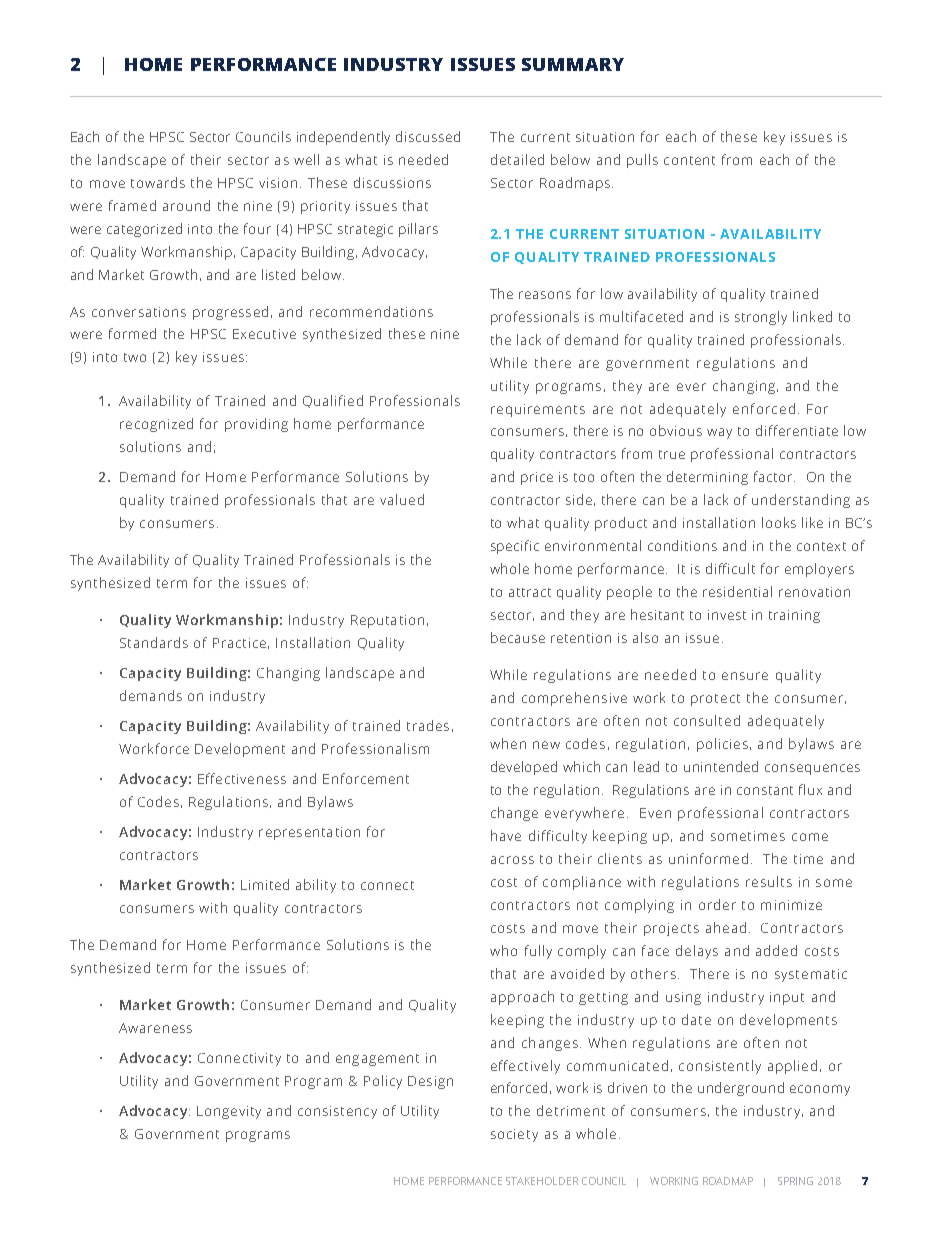  What do you see at coordinates (689, 160) in the image?
I see `content` at bounding box center [689, 160].
